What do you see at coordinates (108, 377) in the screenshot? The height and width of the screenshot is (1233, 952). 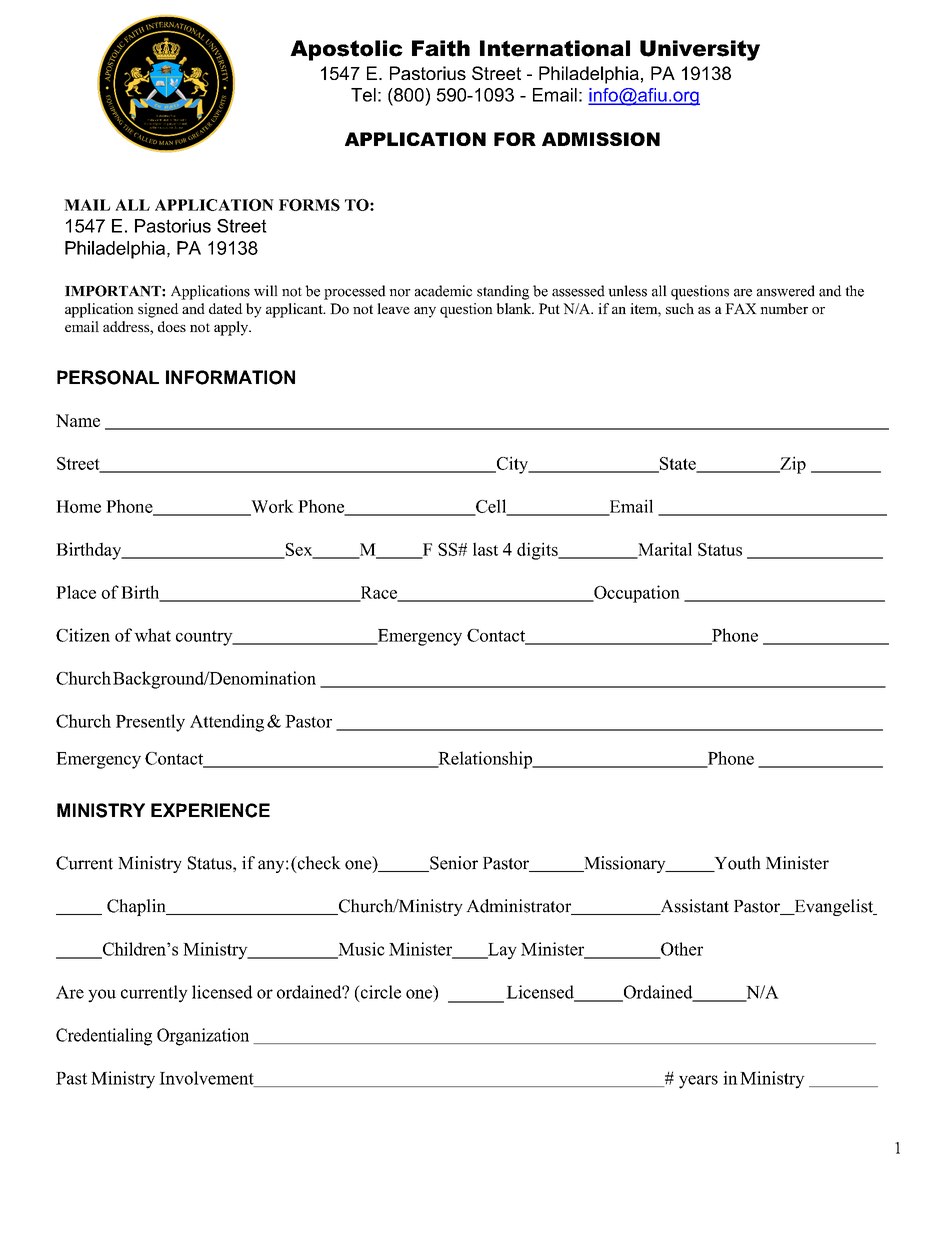 I see `PERSONAL` at bounding box center [108, 377].
